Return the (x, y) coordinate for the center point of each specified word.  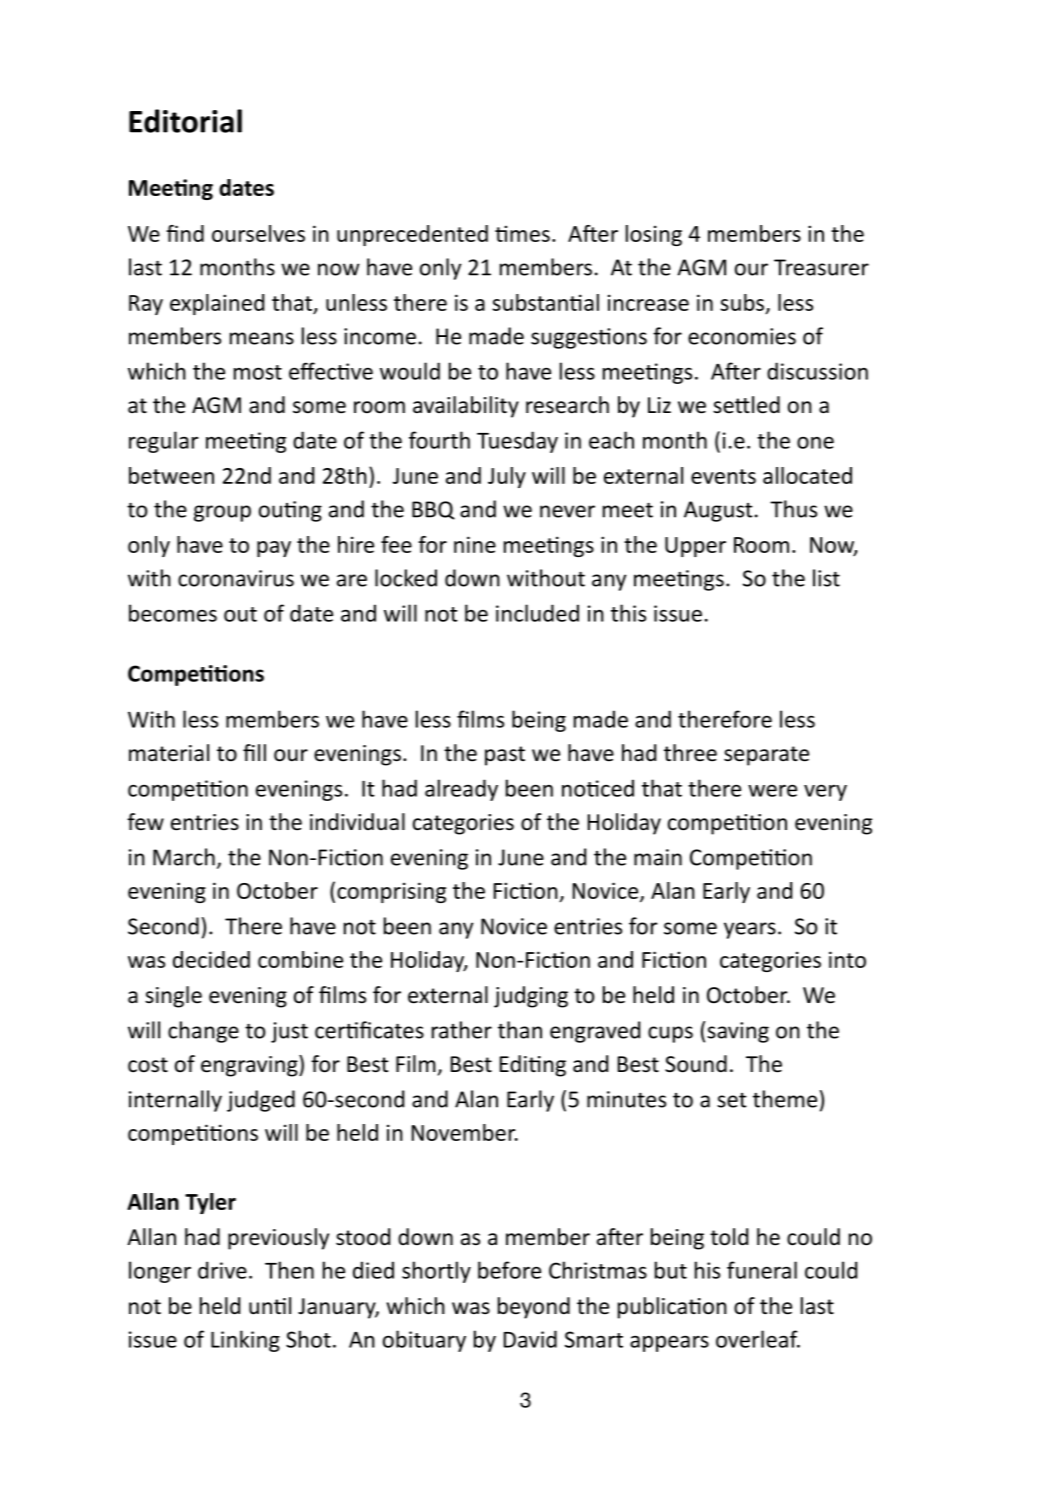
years (750, 930)
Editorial (185, 121)
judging (531, 997)
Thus (793, 509)
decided (211, 959)
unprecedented (412, 235)
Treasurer (821, 267)
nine (475, 544)
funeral (762, 1270)
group (222, 513)
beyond (534, 1308)
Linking (245, 1341)
